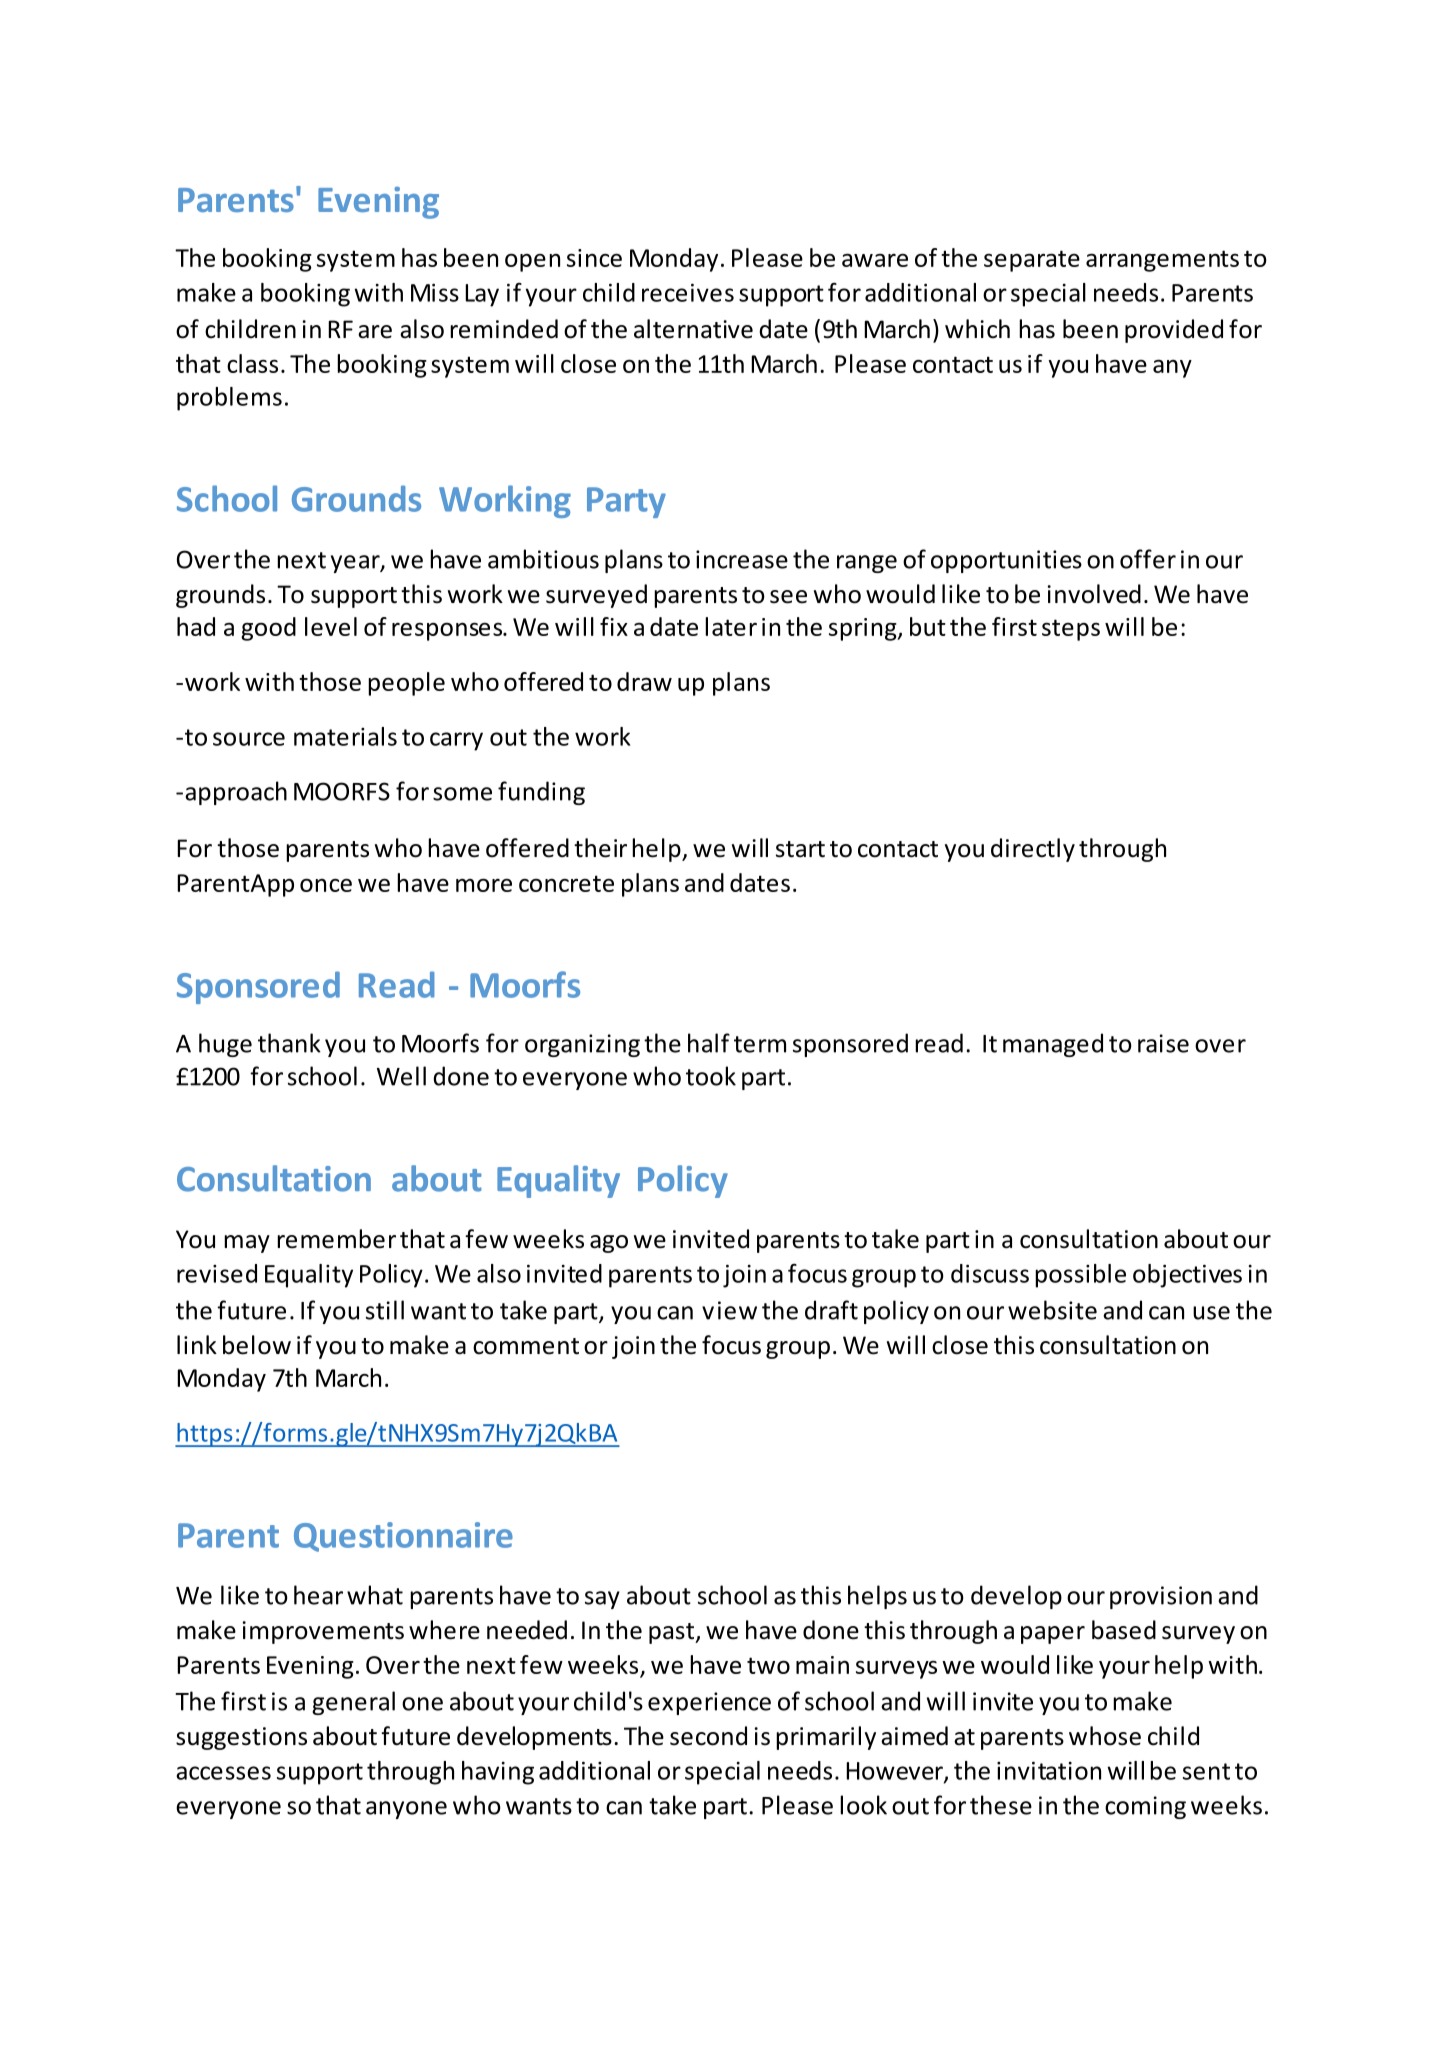  What do you see at coordinates (688, 292) in the document?
I see `receives` at bounding box center [688, 292].
